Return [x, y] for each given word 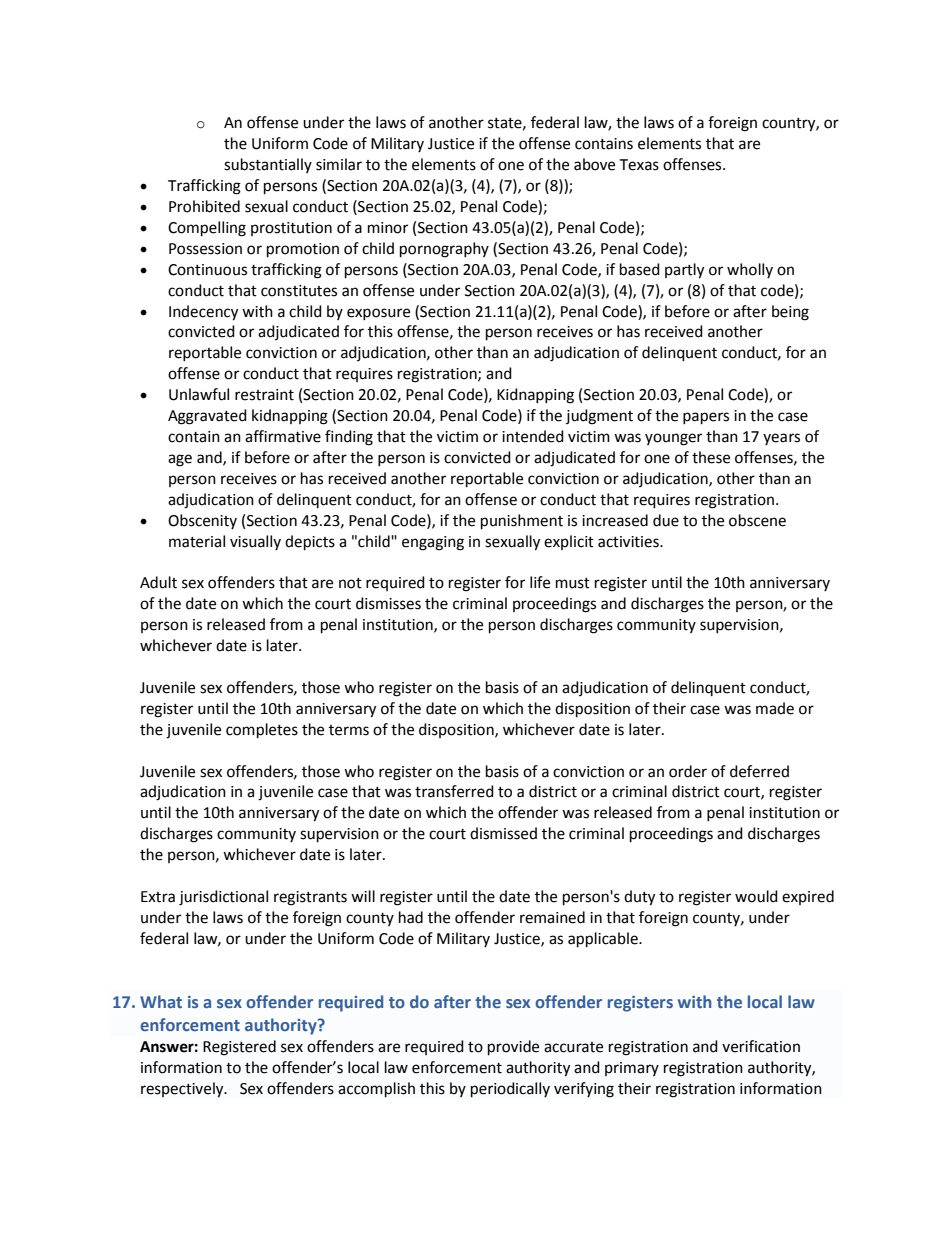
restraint [264, 395]
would [756, 896]
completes [262, 731]
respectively [183, 1090]
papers [706, 418]
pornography [444, 250]
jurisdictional [223, 898]
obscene [757, 520]
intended [533, 436]
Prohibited [204, 206]
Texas [639, 165]
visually [255, 542]
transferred [454, 791]
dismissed [503, 833]
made [775, 708]
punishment [522, 522]
